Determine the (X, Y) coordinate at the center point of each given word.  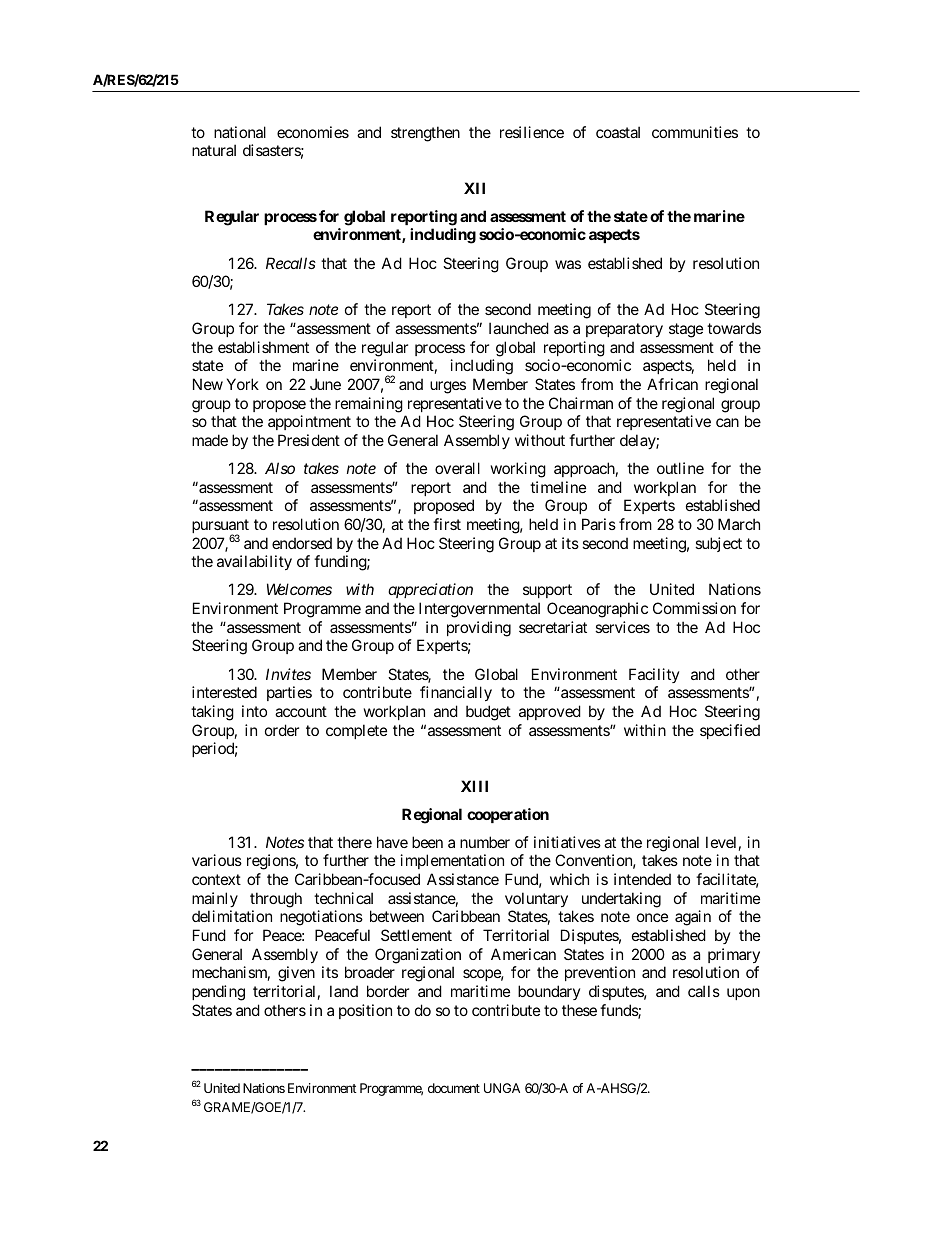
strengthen (425, 134)
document (454, 1088)
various (217, 860)
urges (448, 387)
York (243, 384)
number (485, 842)
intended (642, 879)
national (240, 132)
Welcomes (299, 589)
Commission (694, 608)
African (672, 384)
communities (695, 132)
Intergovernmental (479, 610)
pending (218, 993)
